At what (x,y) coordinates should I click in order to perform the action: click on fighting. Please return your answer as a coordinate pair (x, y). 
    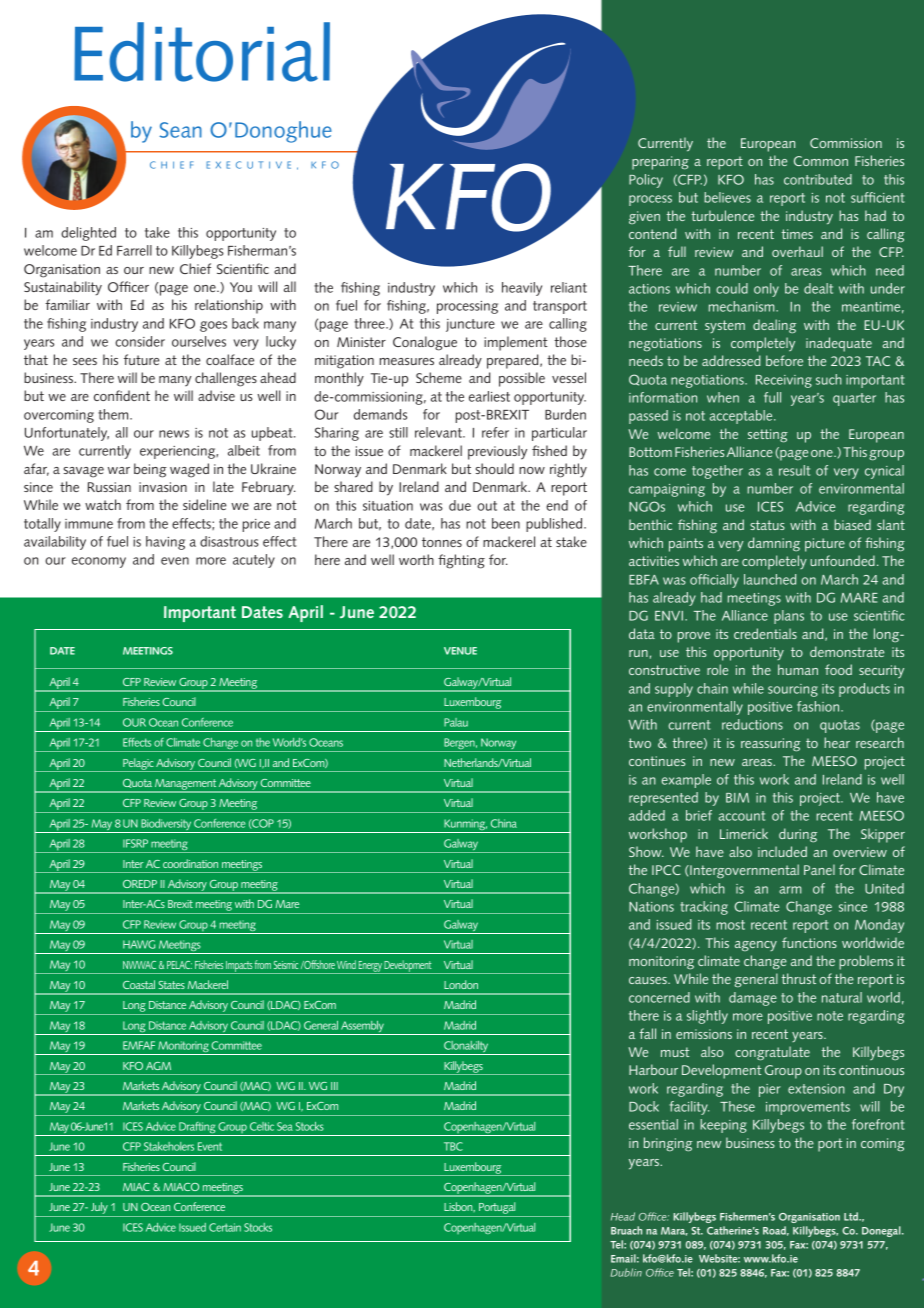
    Looking at the image, I should click on (461, 561).
